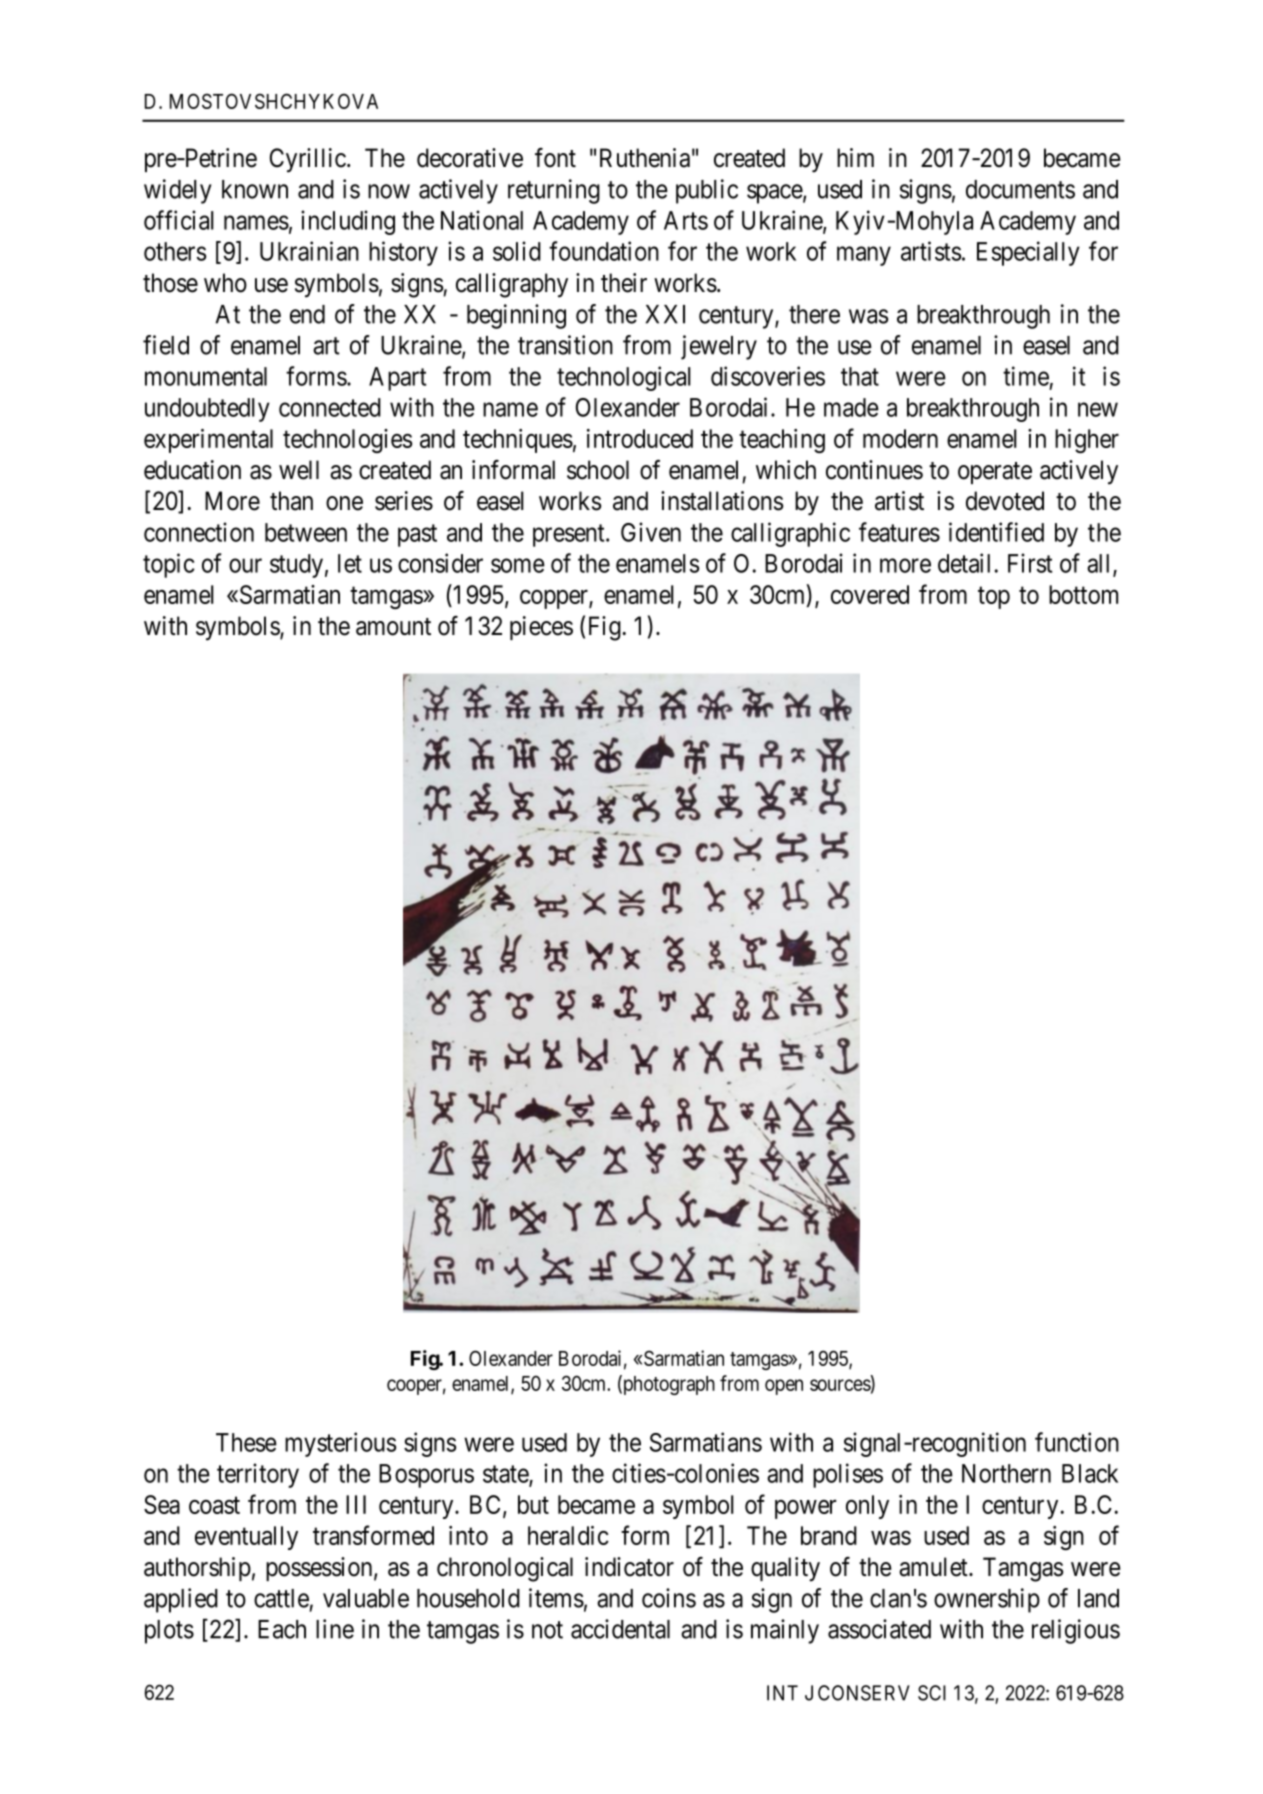 Image resolution: width=1263 pixels, height=1794 pixels. What do you see at coordinates (1020, 189) in the page?
I see `documents` at bounding box center [1020, 189].
